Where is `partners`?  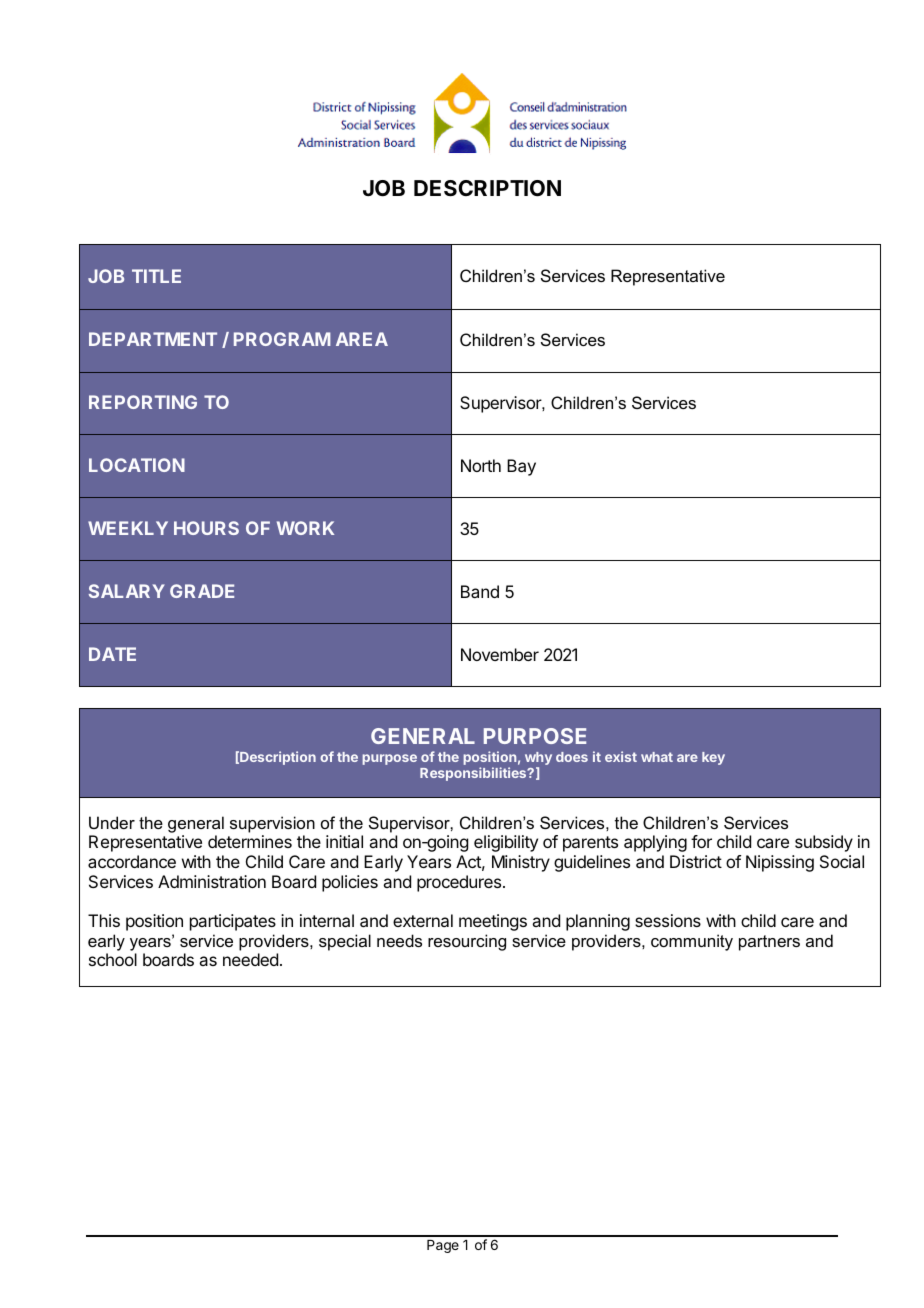
partners is located at coordinates (769, 943).
